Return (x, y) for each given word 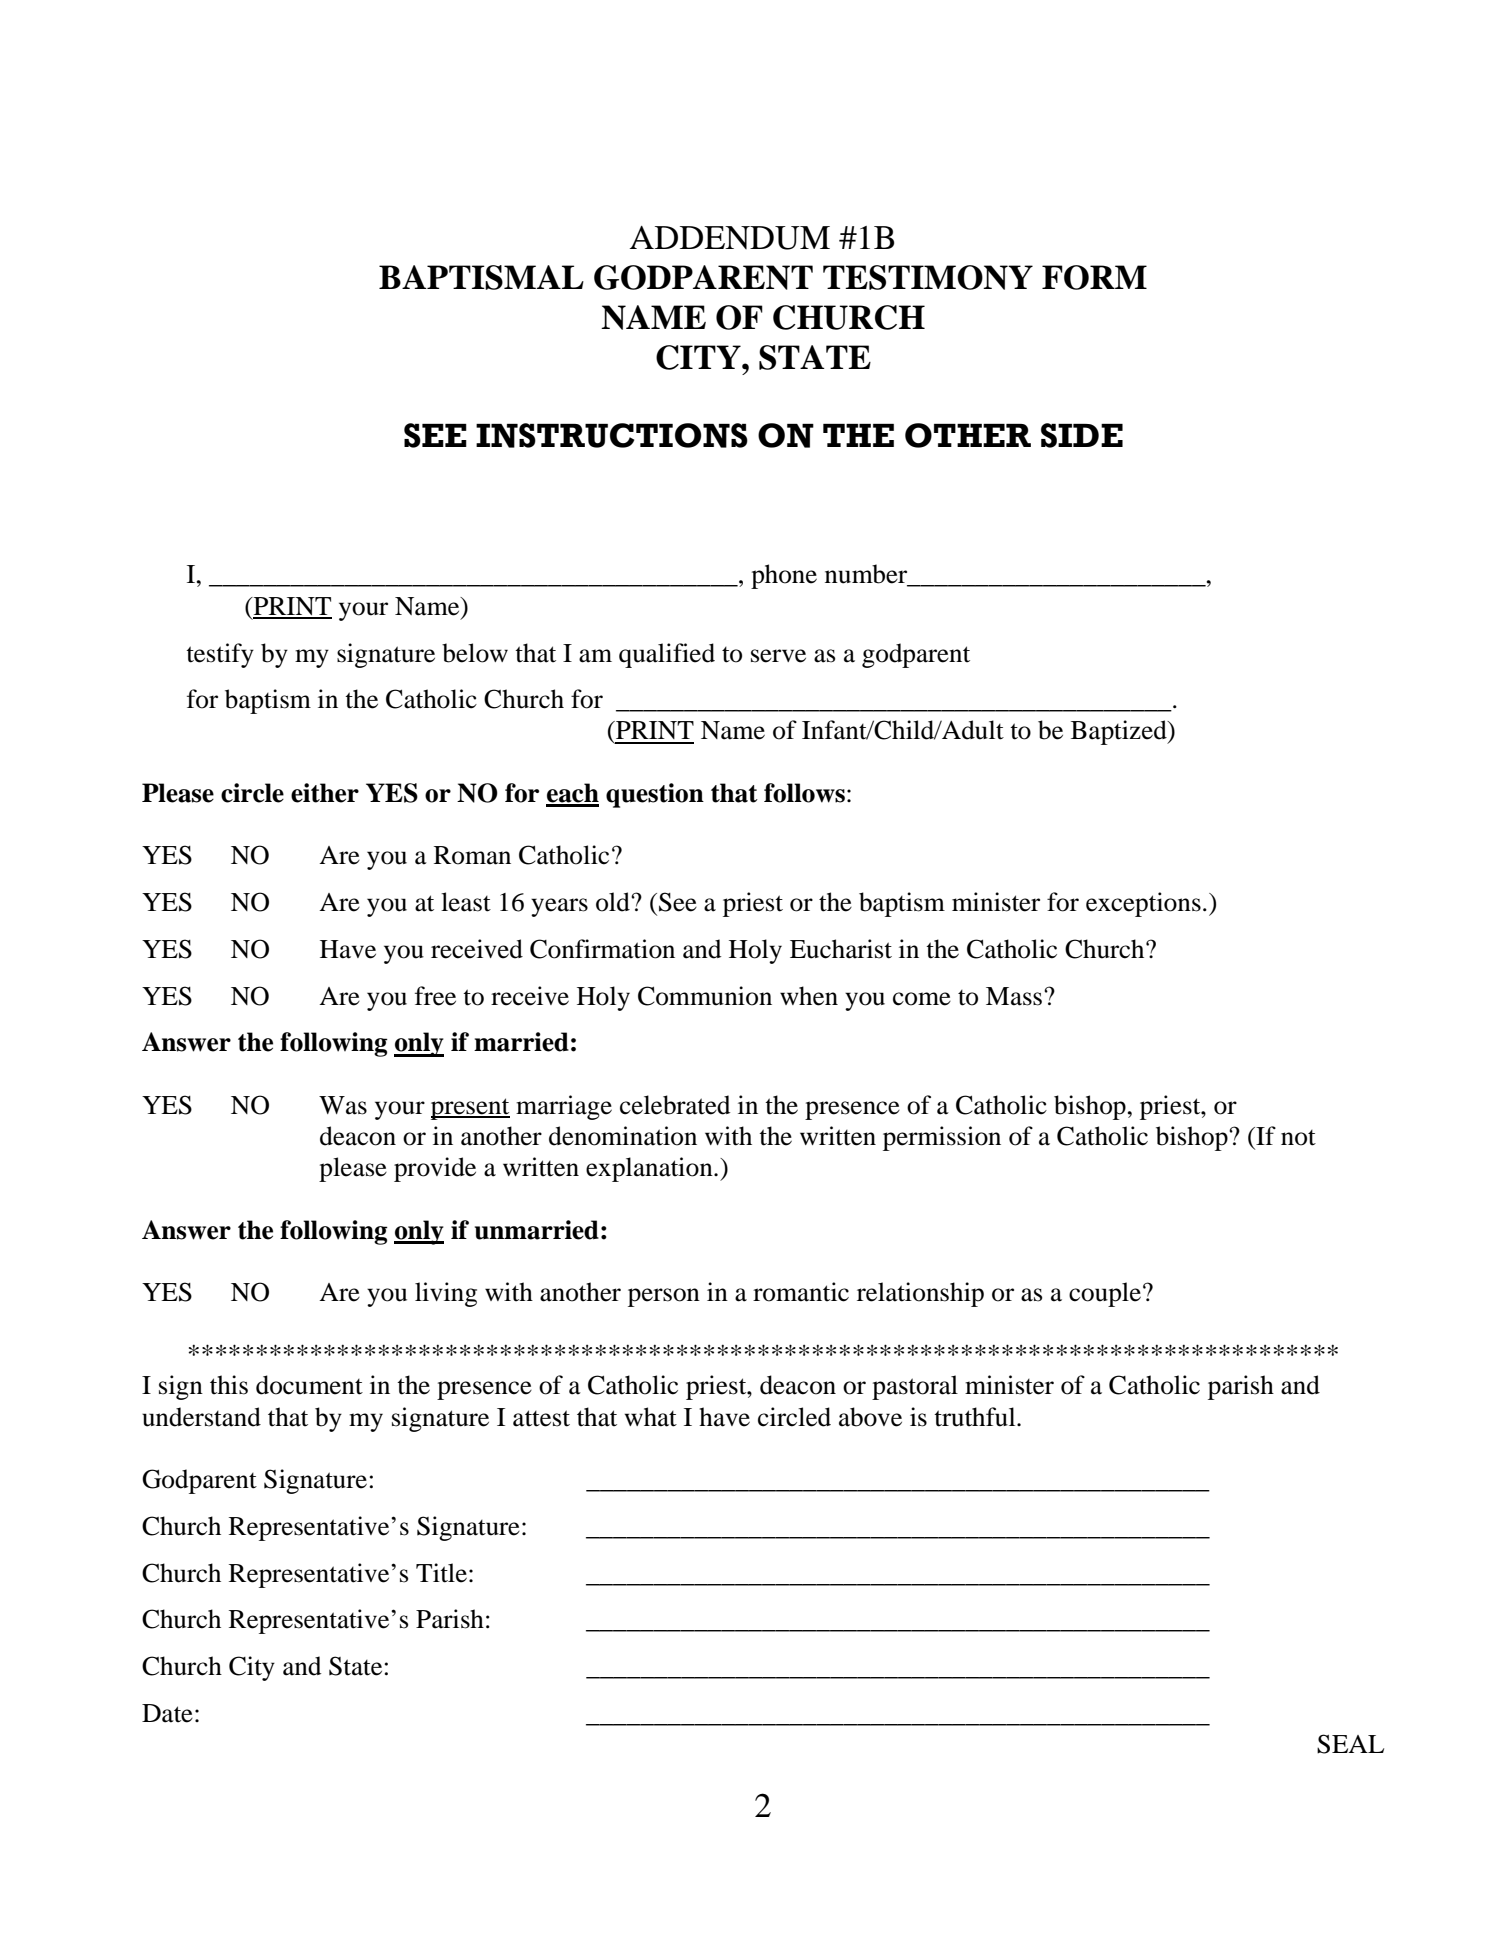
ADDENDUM (730, 238)
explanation (650, 1169)
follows (804, 793)
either (325, 793)
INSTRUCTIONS (612, 435)
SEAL (1350, 1744)
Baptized (1120, 732)
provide (435, 1169)
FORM (1094, 277)
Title (441, 1573)
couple (1105, 1294)
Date (167, 1713)
